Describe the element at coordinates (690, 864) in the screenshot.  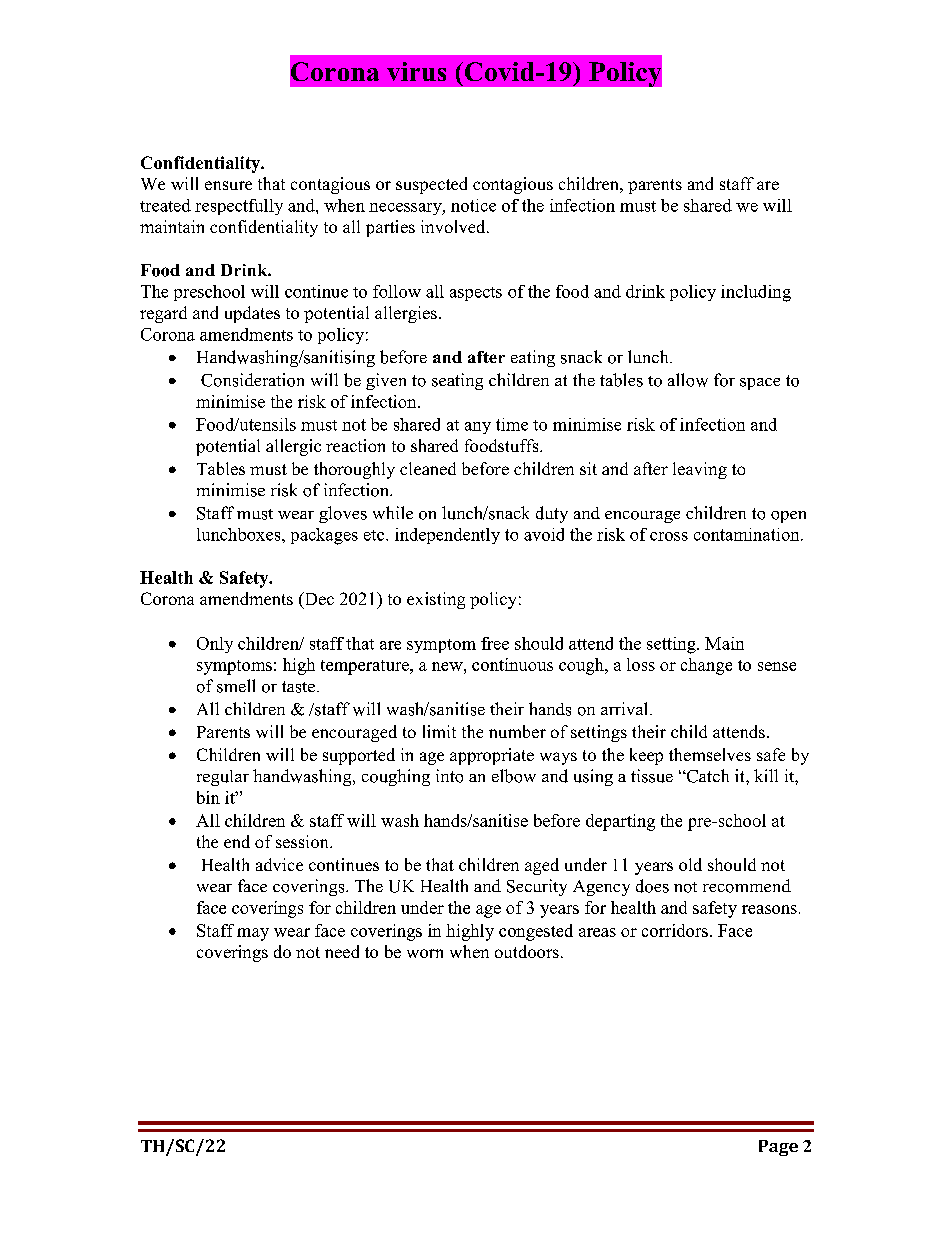
I see `old` at that location.
